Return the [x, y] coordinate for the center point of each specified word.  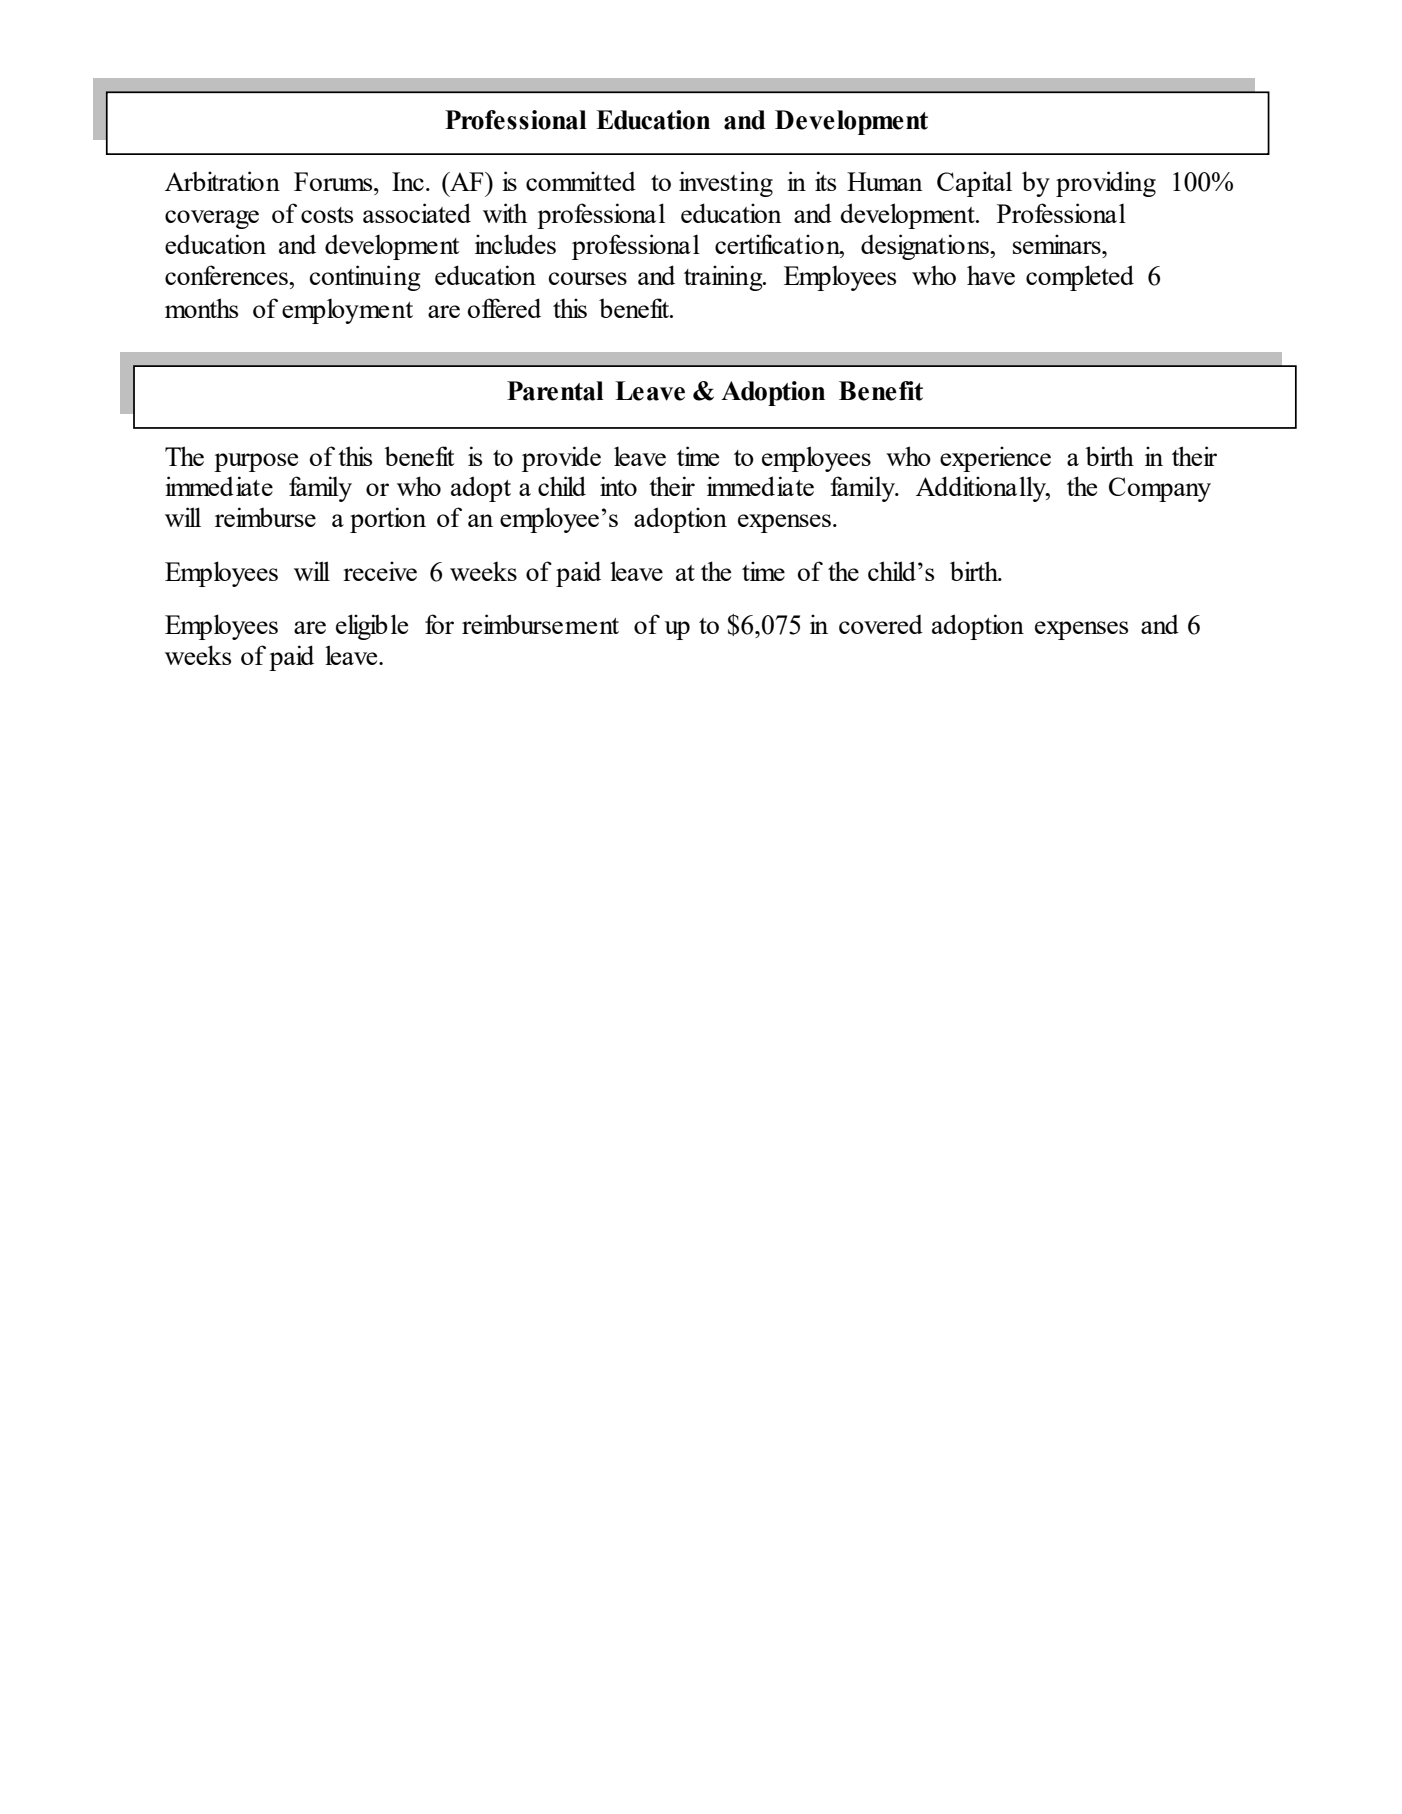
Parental [555, 391]
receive [380, 571]
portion [388, 520]
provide [561, 459]
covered [881, 624]
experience [995, 459]
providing [1106, 184]
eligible [372, 627]
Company [1160, 489]
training [724, 278]
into [618, 486]
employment [347, 311]
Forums [334, 181]
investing [726, 184]
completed [1080, 278]
